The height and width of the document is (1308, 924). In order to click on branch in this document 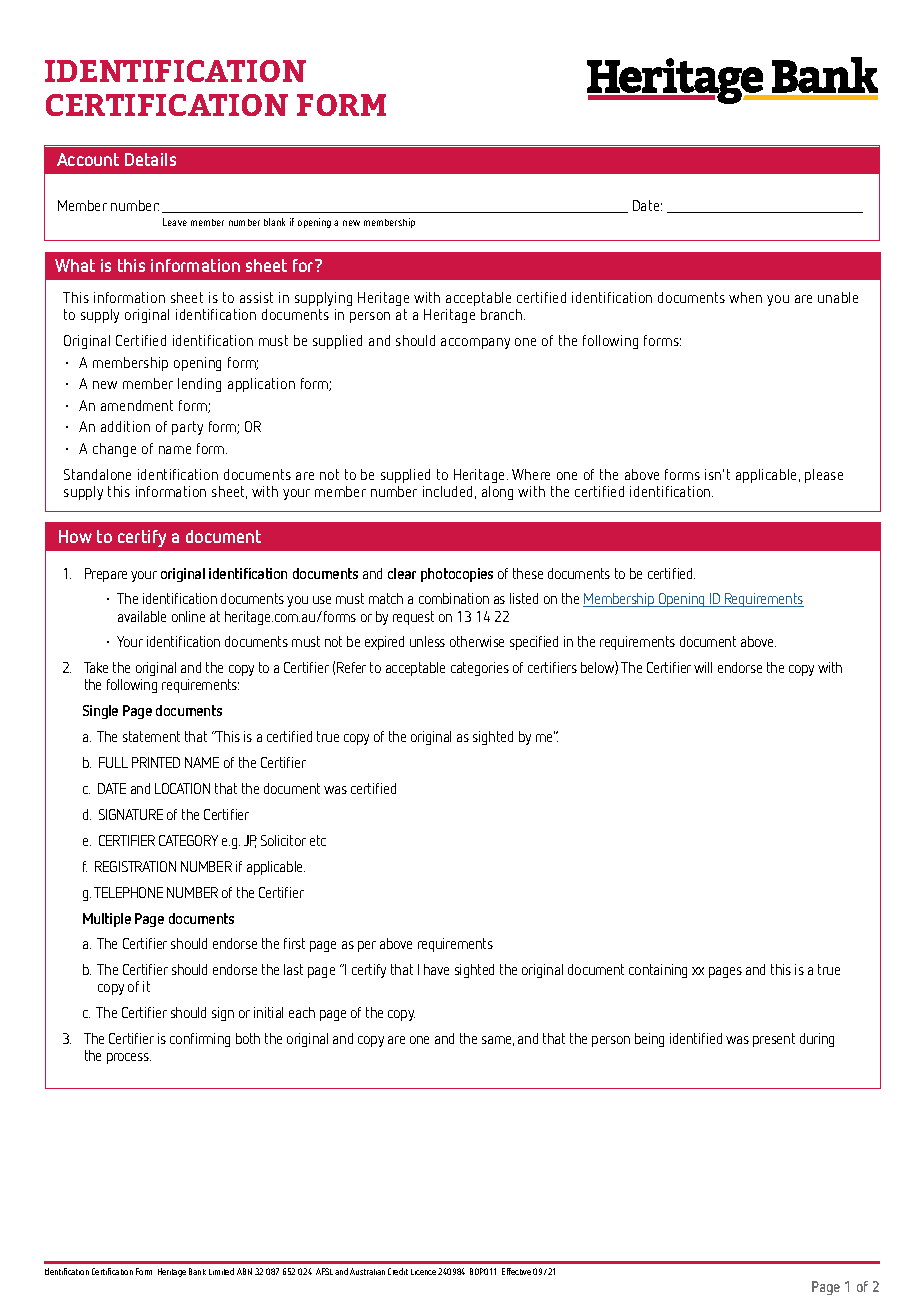, I will do `click(503, 314)`.
